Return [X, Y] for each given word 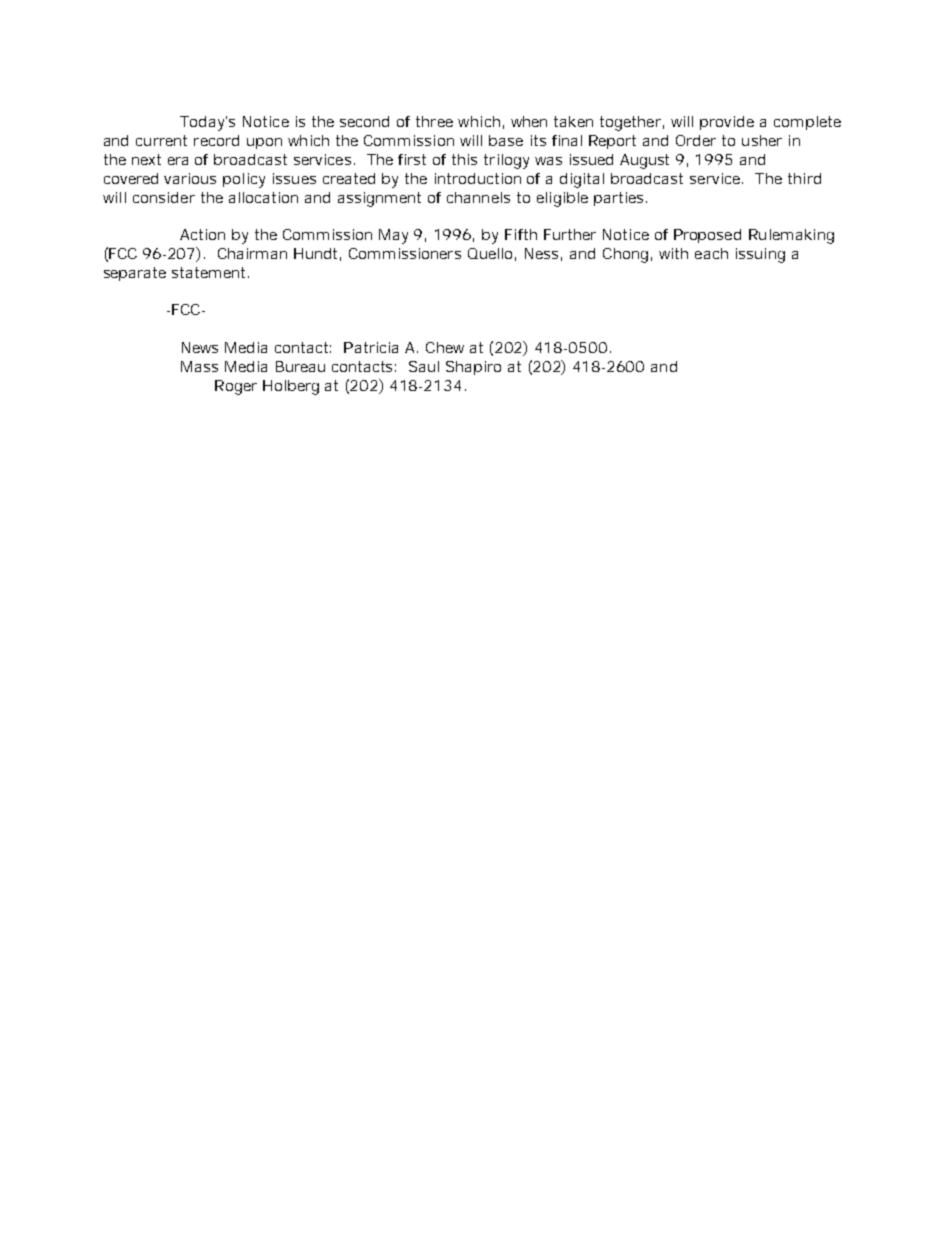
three [434, 121]
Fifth [521, 234]
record [216, 140]
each [711, 253]
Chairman [252, 253]
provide [727, 123]
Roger [236, 387]
